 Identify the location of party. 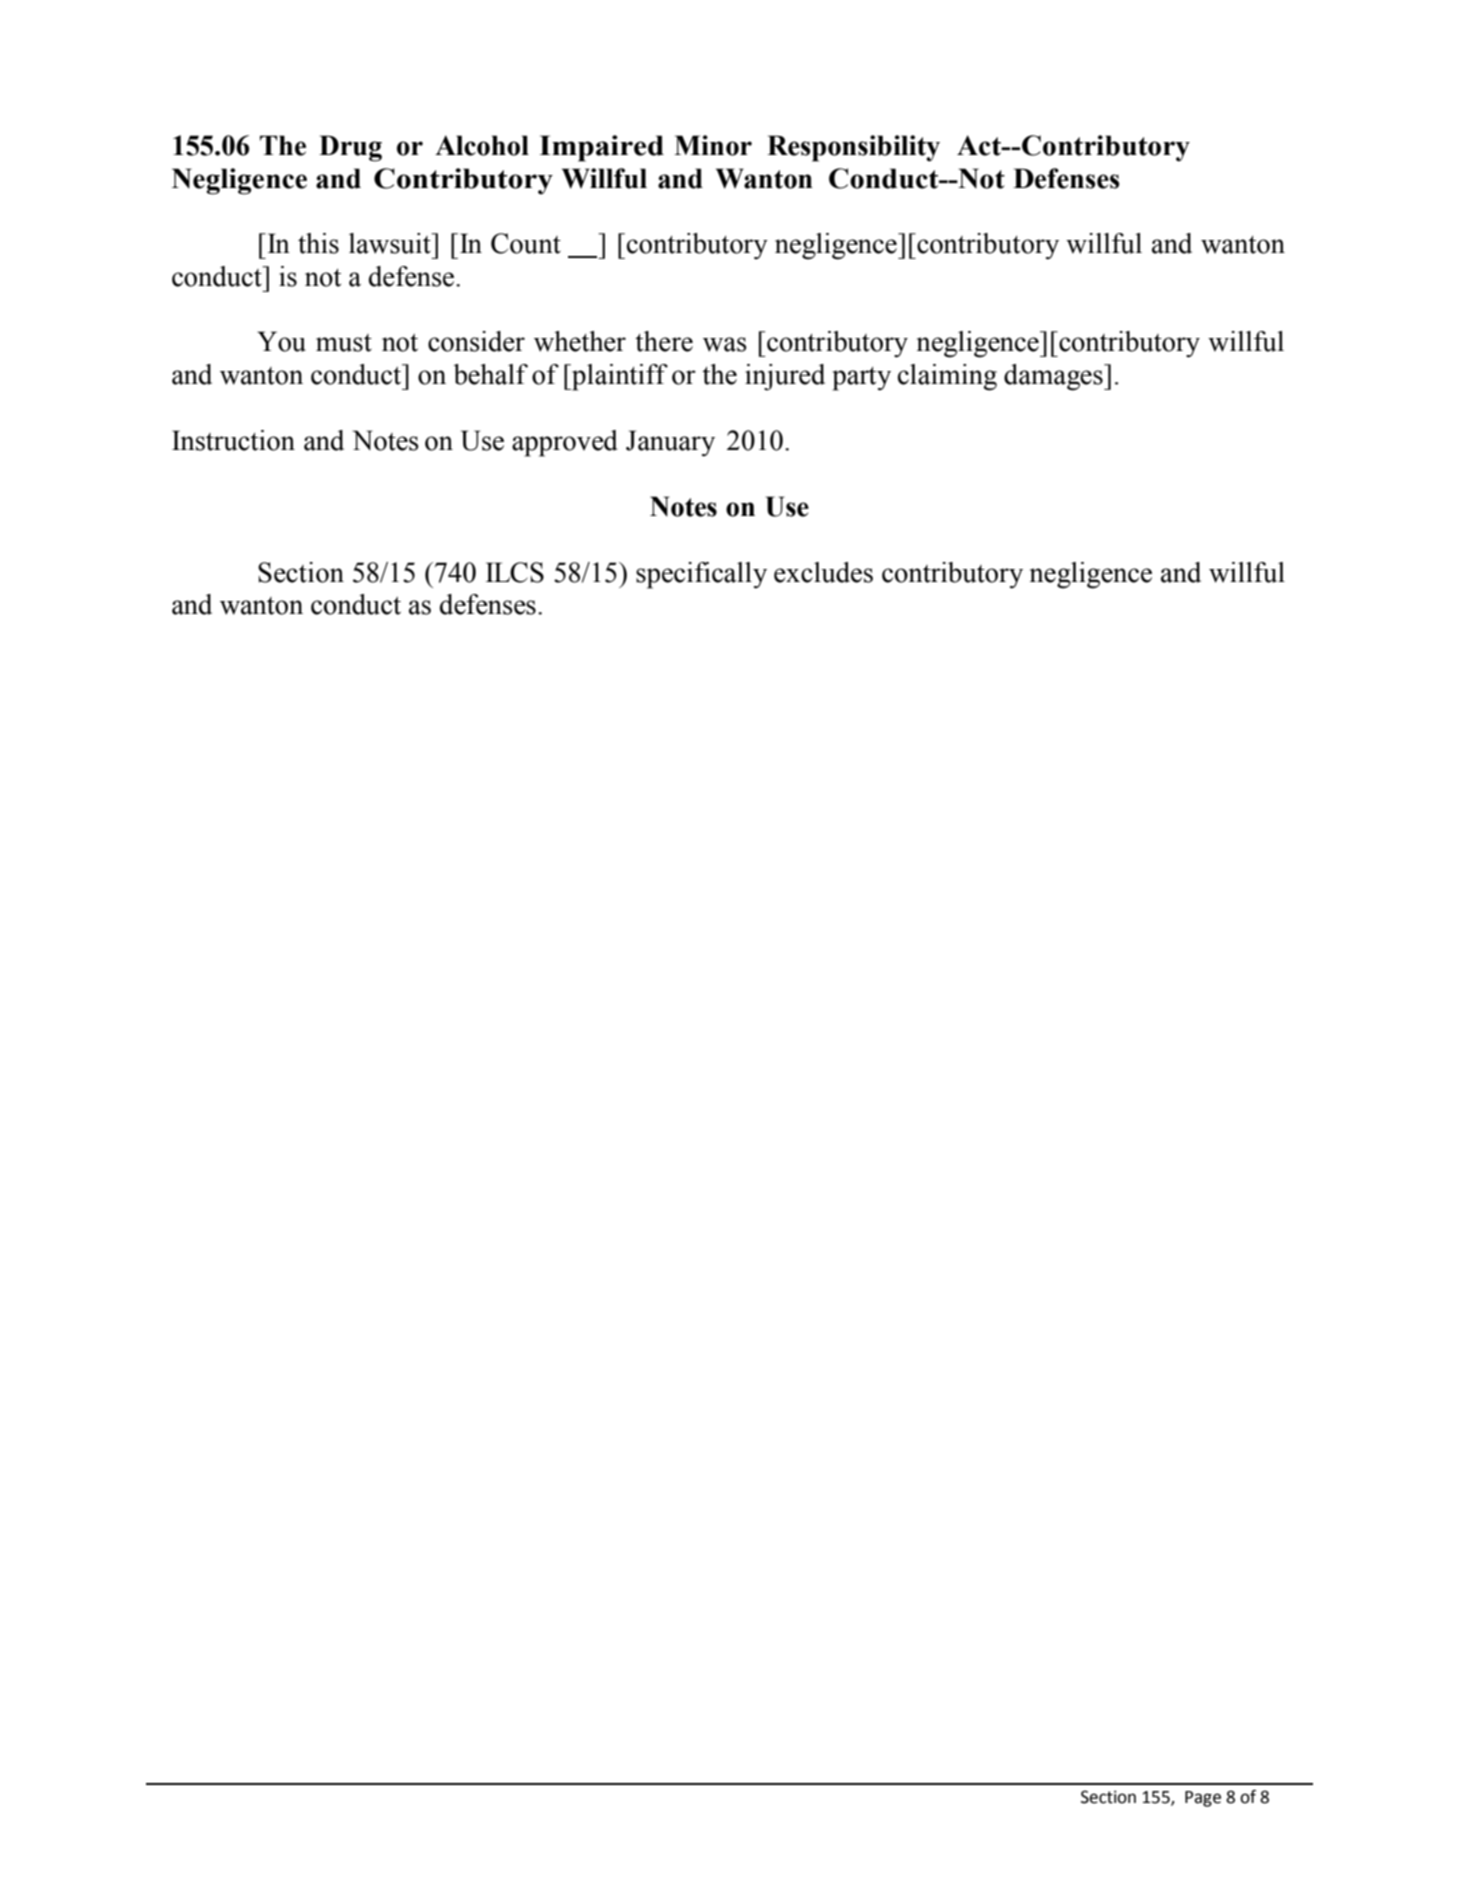
(861, 378).
